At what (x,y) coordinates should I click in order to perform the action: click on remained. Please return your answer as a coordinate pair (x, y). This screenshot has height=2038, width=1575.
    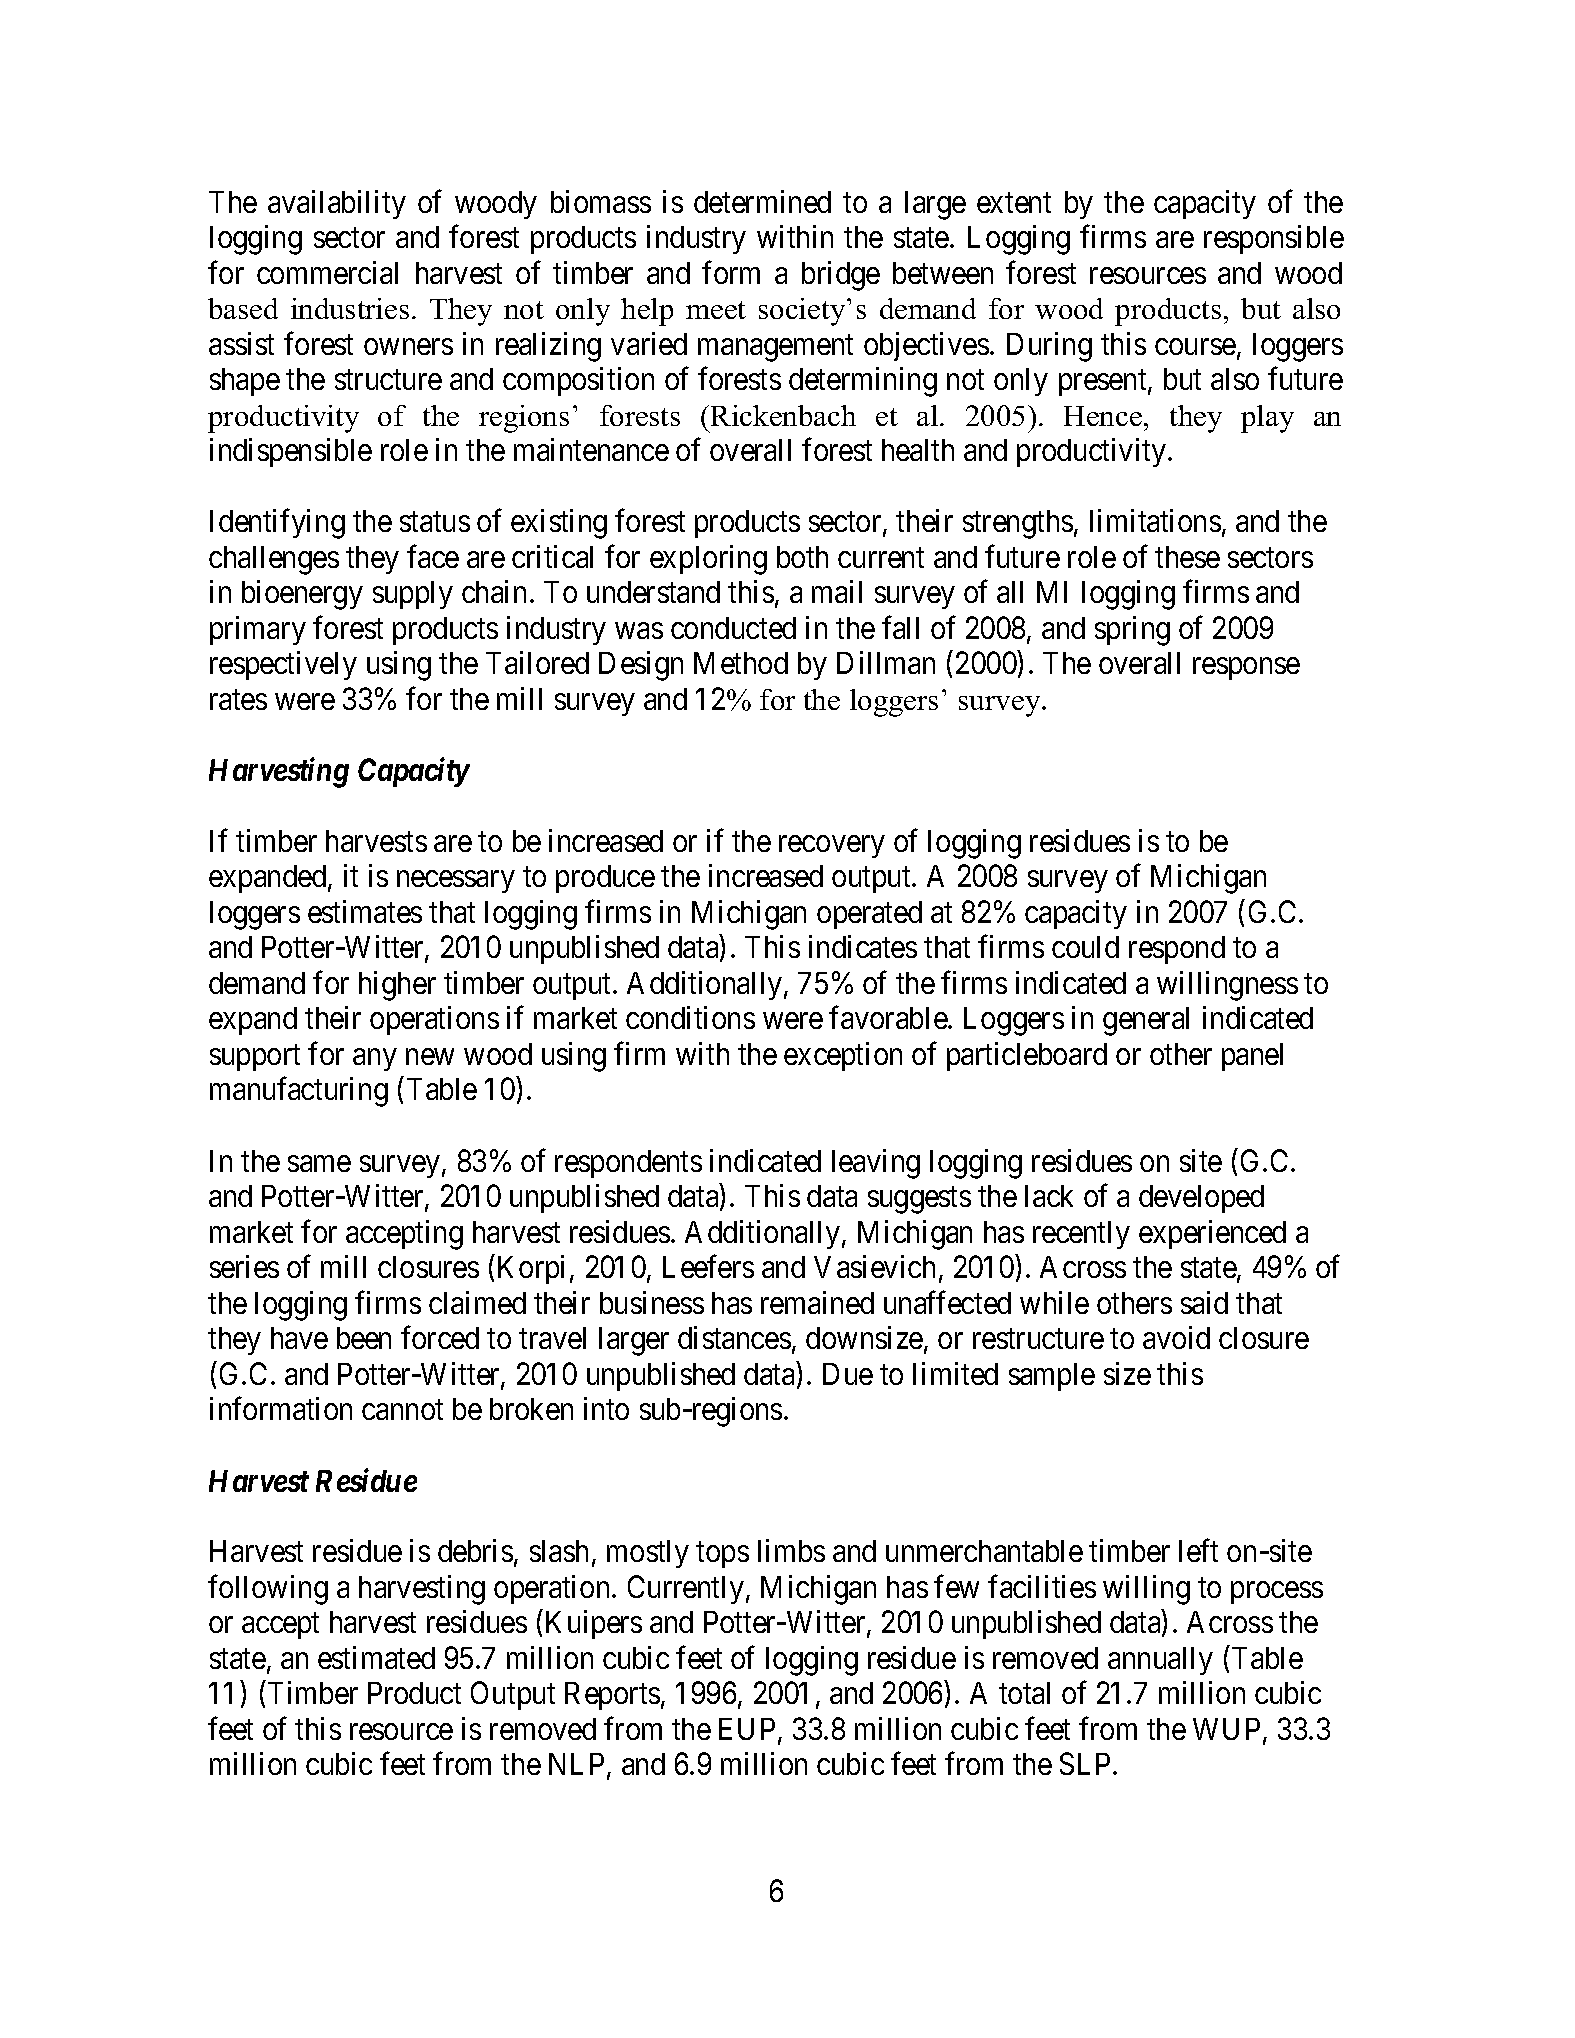
    Looking at the image, I should click on (817, 1302).
